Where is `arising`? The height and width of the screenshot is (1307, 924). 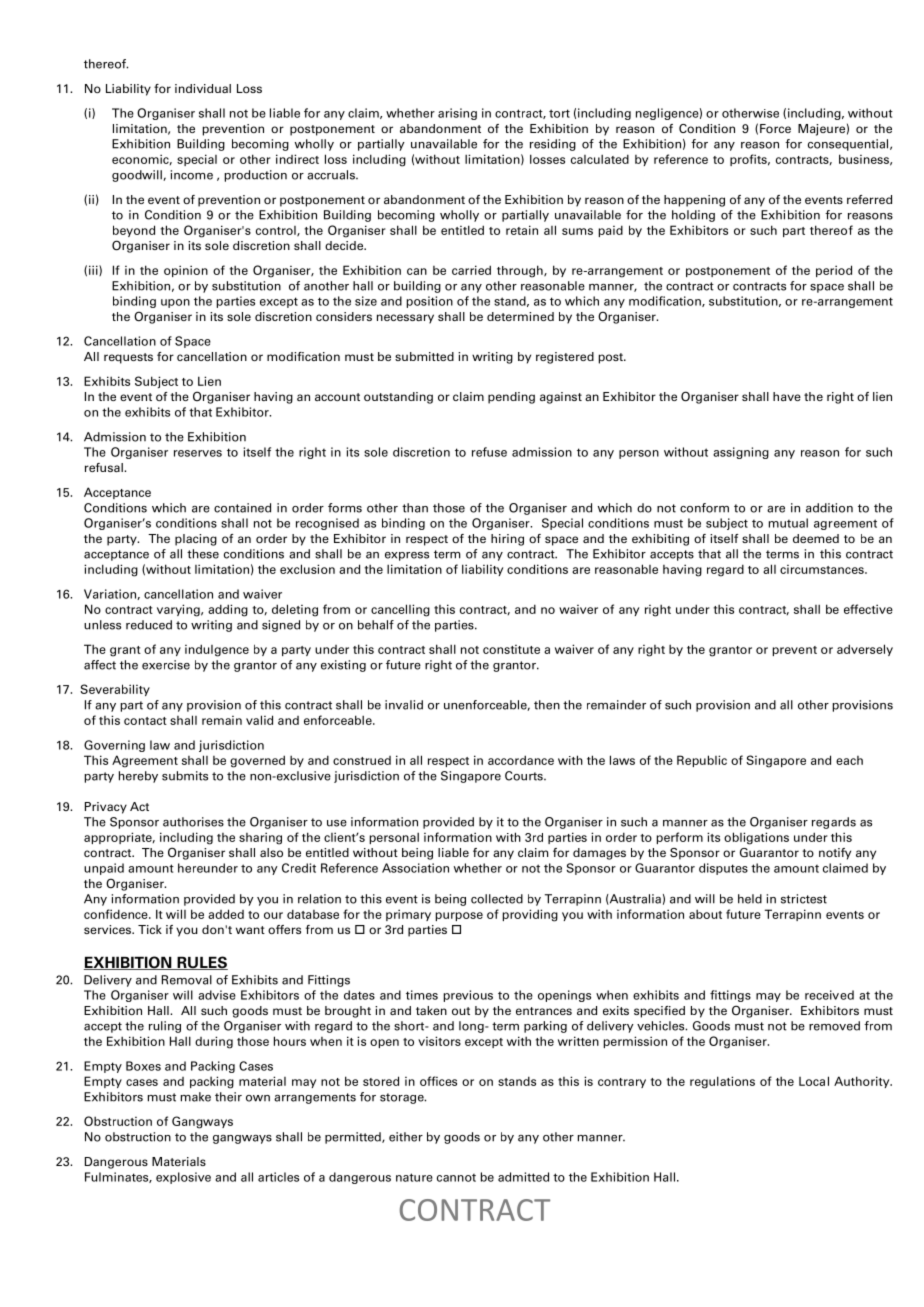 arising is located at coordinates (457, 114).
